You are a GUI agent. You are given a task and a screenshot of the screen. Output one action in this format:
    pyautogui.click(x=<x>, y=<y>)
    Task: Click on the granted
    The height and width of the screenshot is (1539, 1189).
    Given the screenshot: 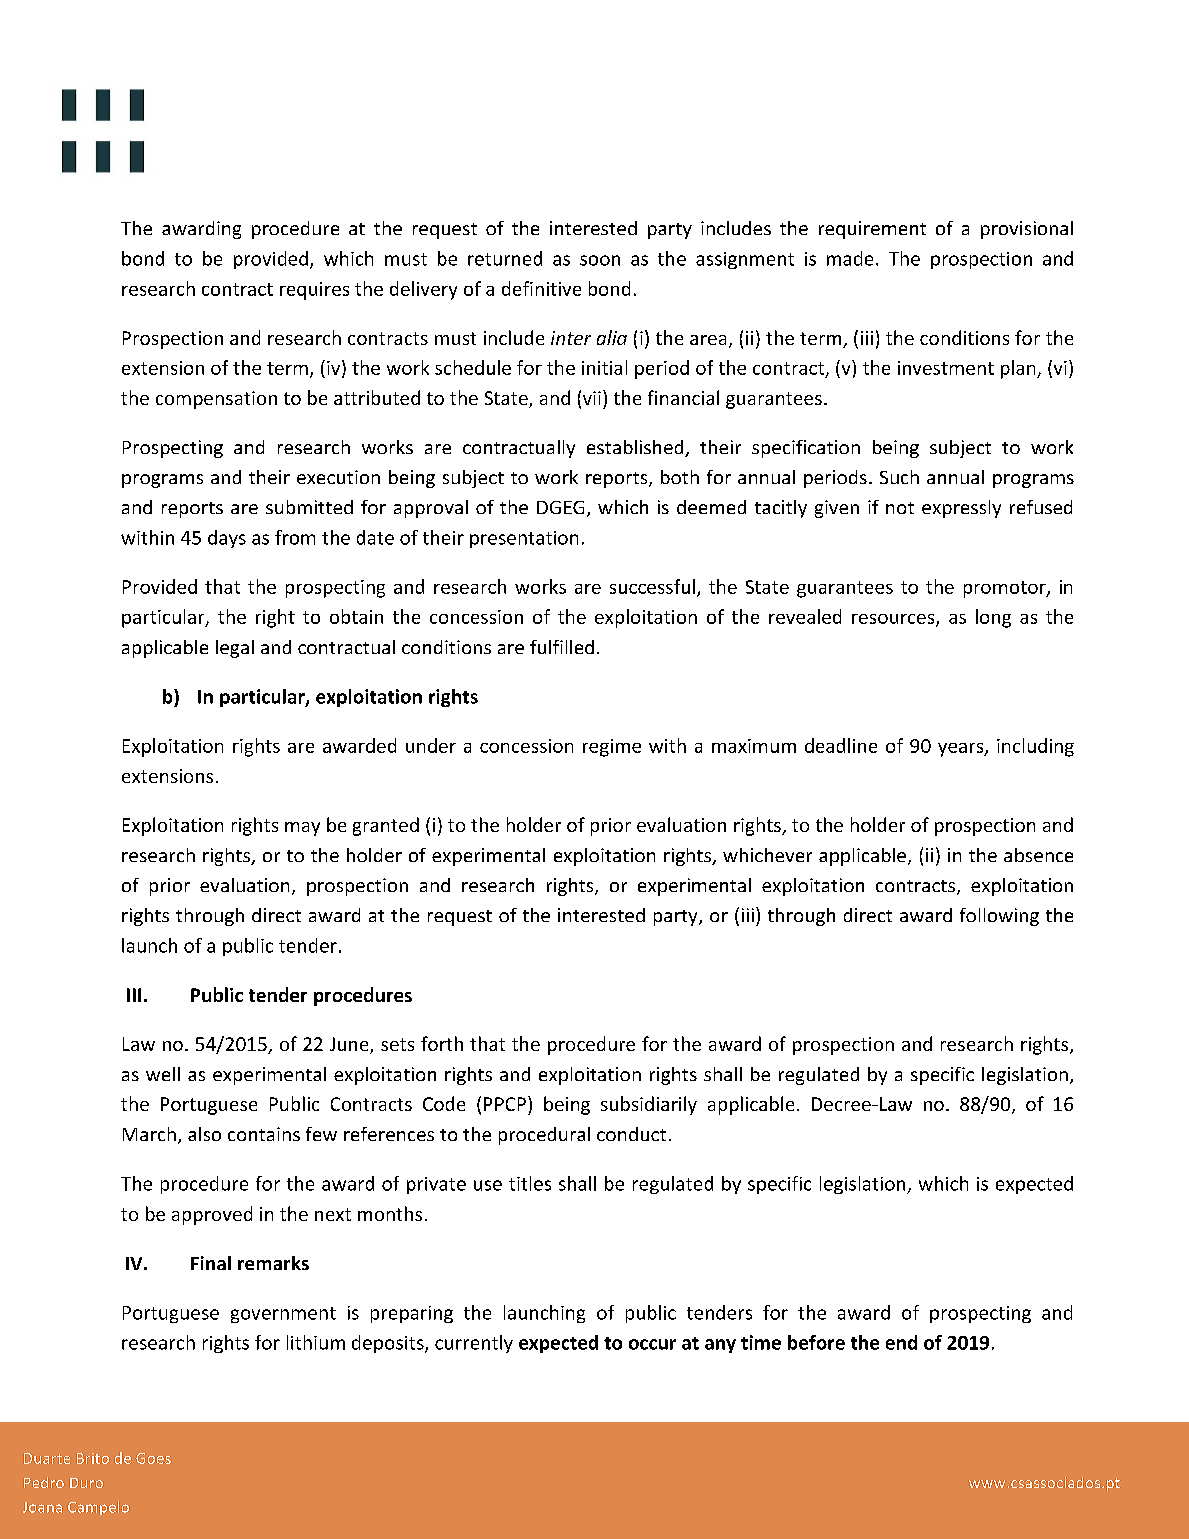 What is the action you would take?
    pyautogui.click(x=386, y=826)
